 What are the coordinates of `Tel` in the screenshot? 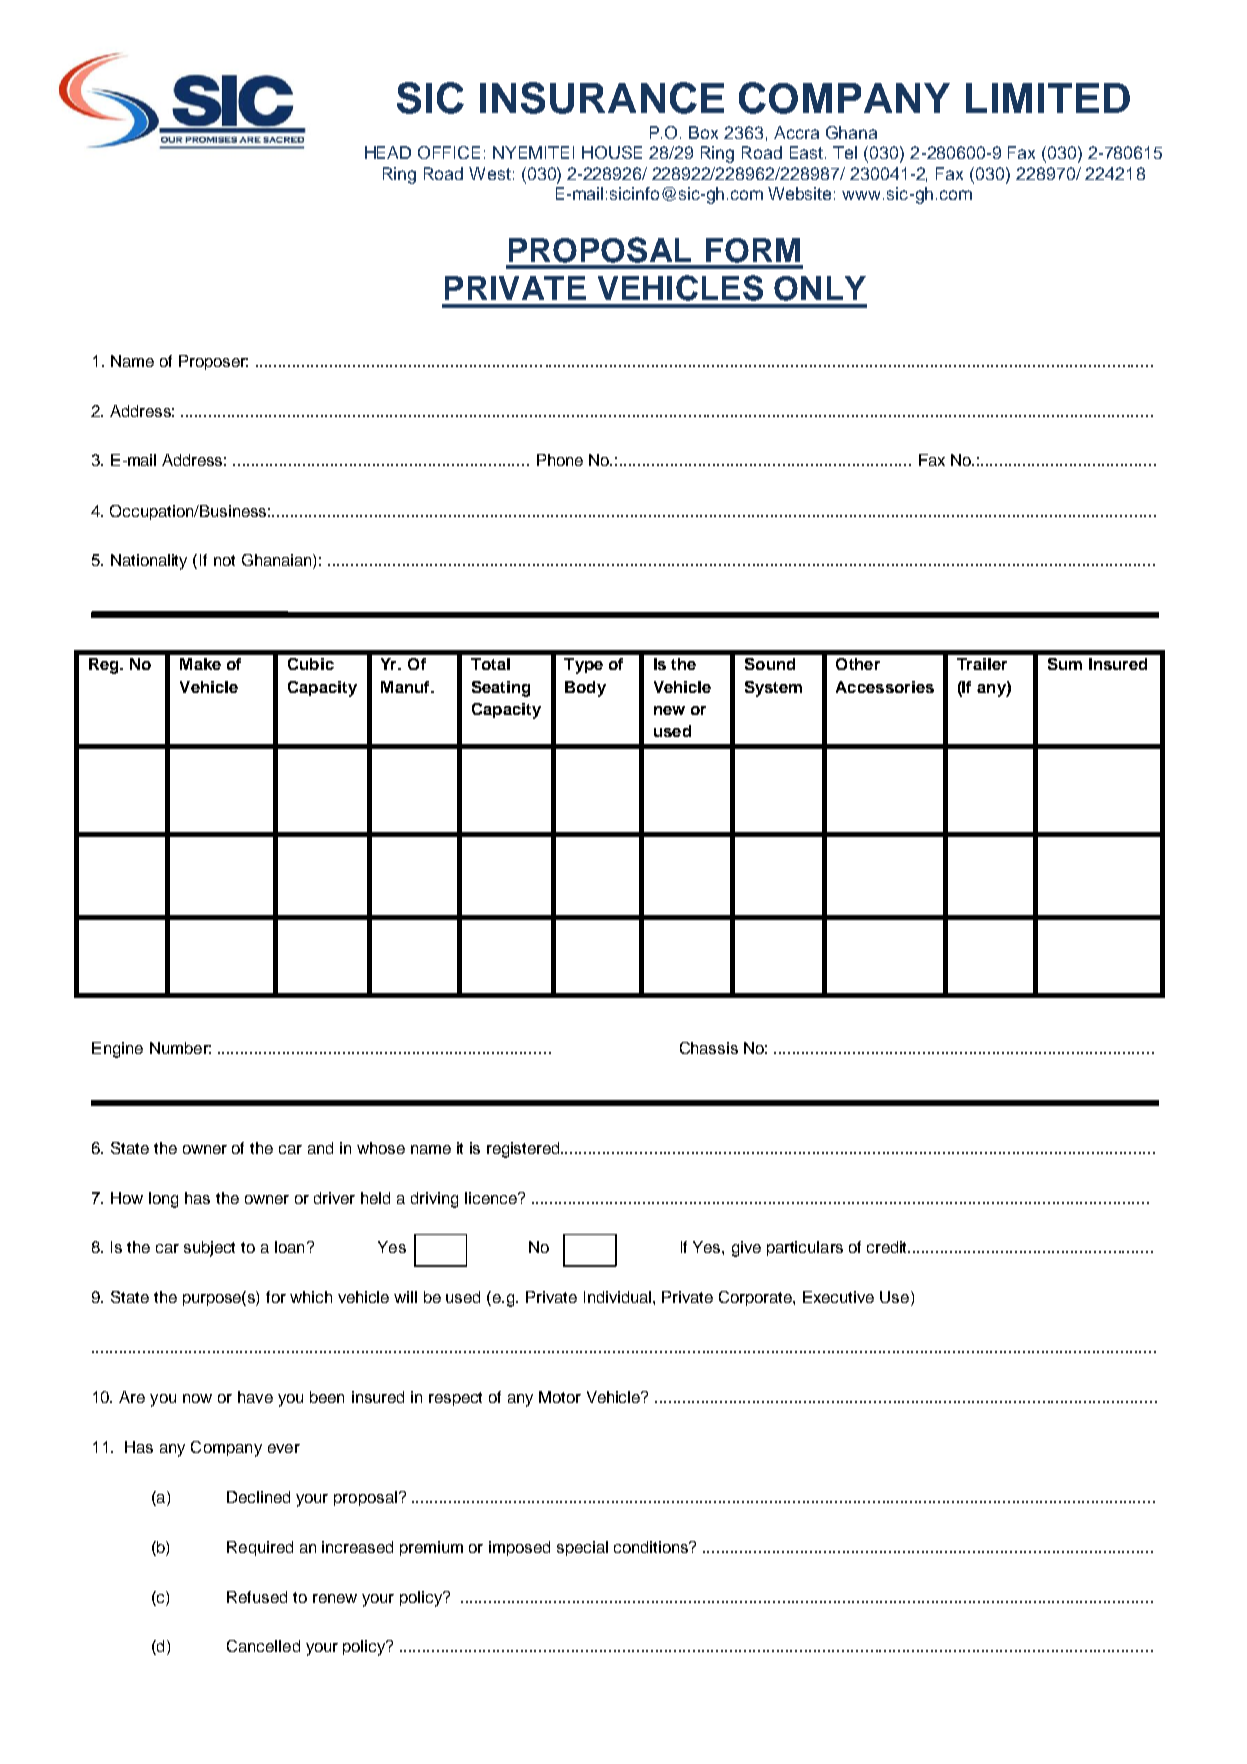 It's located at (845, 152).
